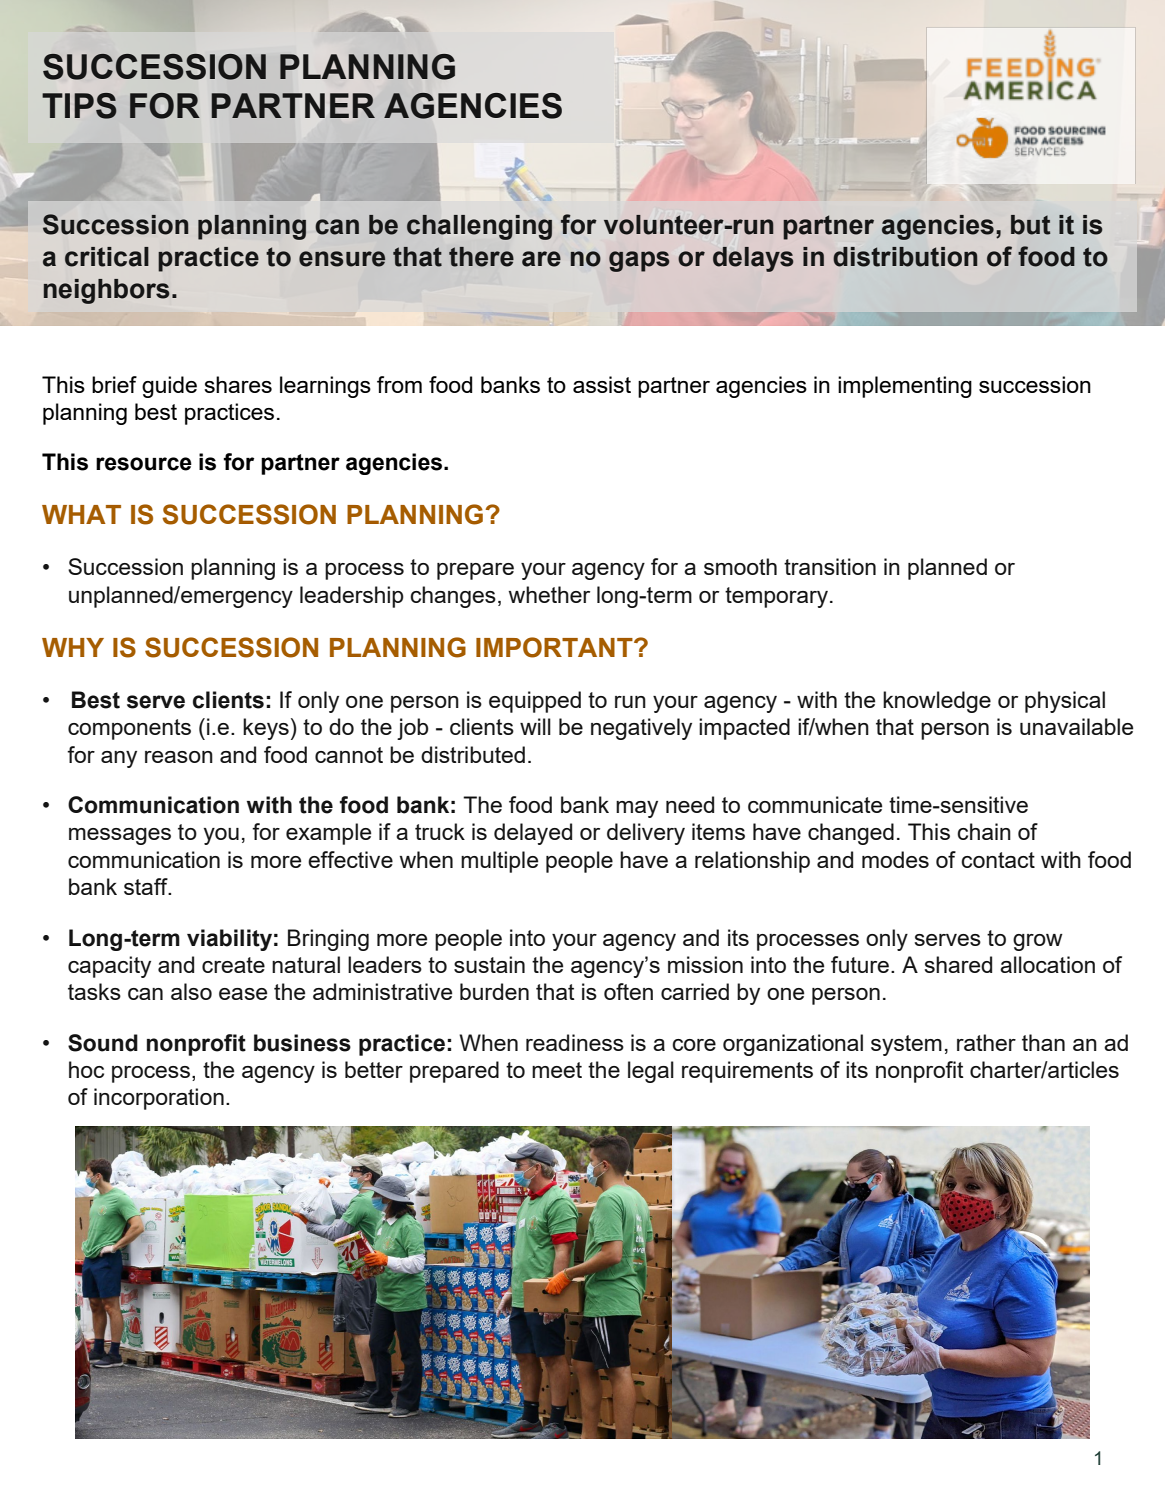 The height and width of the screenshot is (1508, 1165). Describe the element at coordinates (549, 594) in the screenshot. I see `whether` at that location.
